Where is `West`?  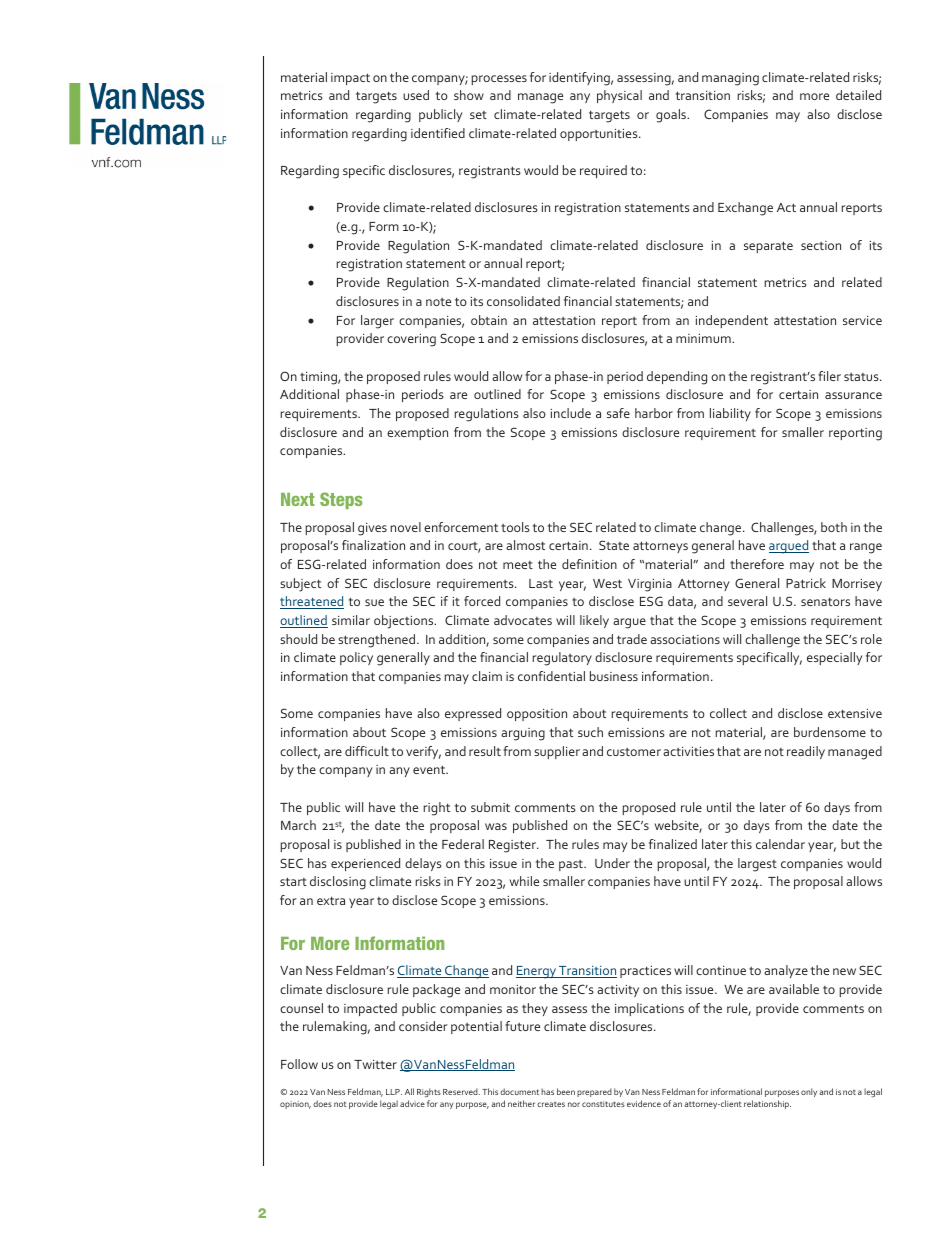
West is located at coordinates (607, 583).
